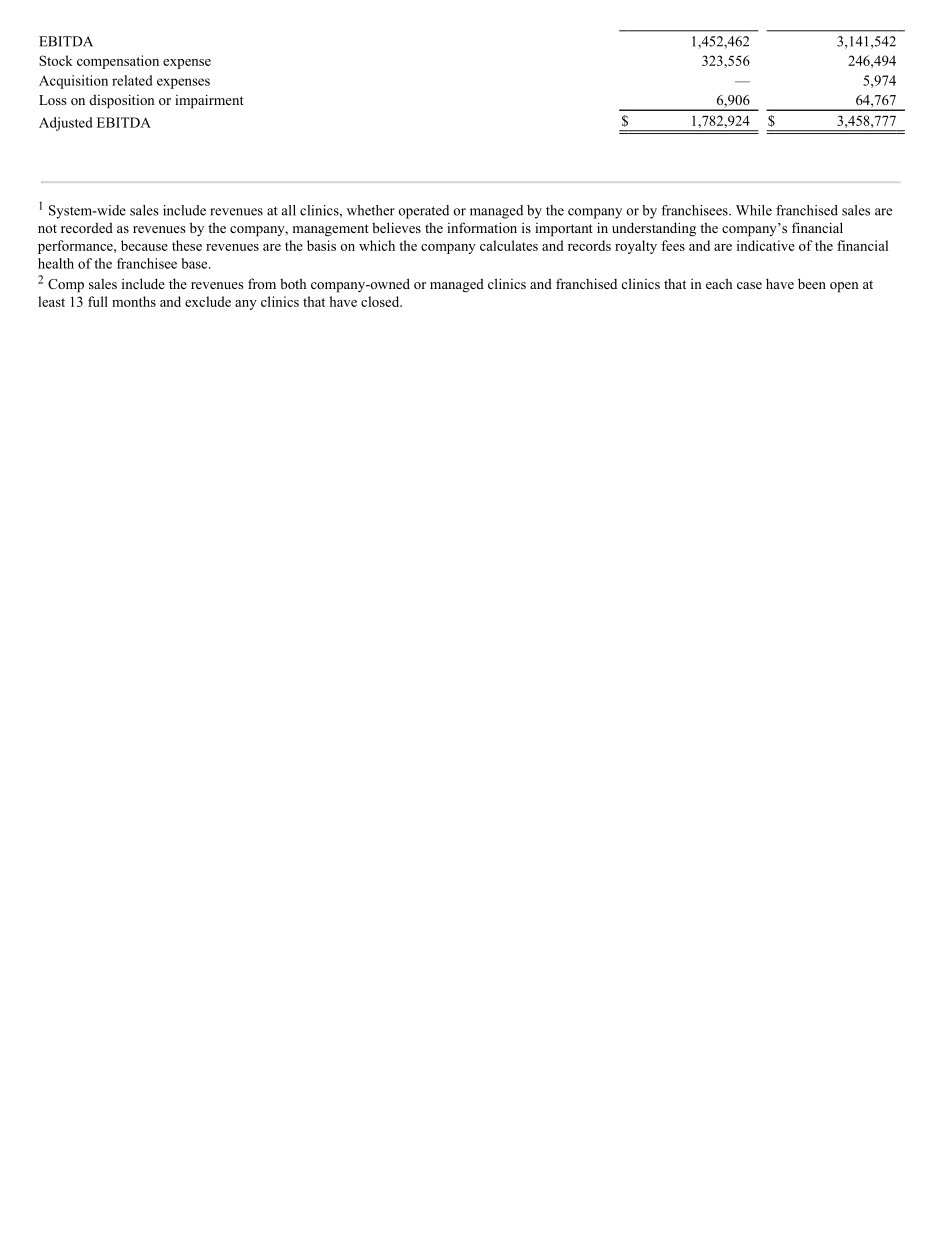 This page has width=952, height=1233. What do you see at coordinates (749, 285) in the page?
I see `case` at bounding box center [749, 285].
